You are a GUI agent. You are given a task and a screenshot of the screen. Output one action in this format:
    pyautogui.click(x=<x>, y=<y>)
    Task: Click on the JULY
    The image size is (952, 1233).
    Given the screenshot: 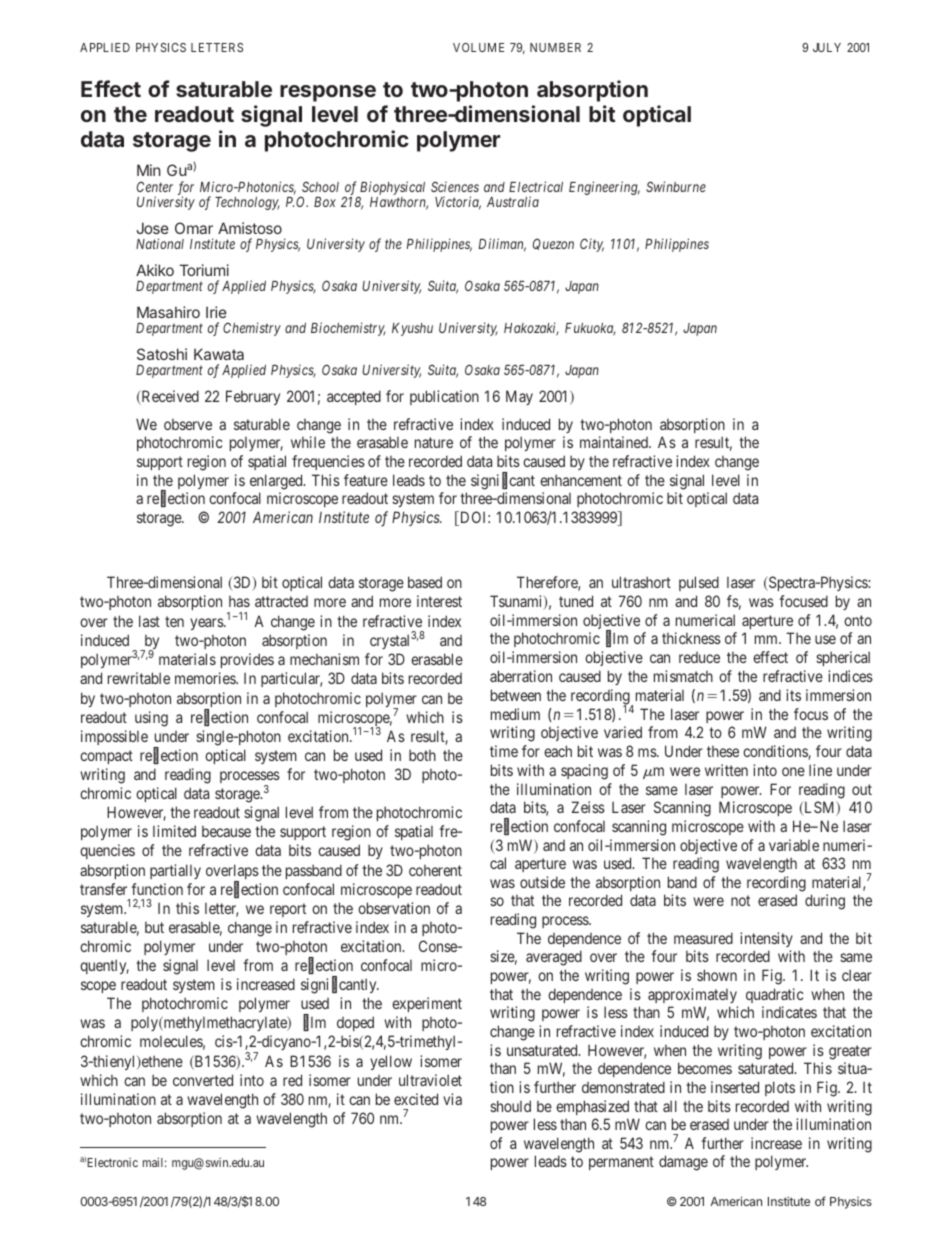 What is the action you would take?
    pyautogui.click(x=827, y=47)
